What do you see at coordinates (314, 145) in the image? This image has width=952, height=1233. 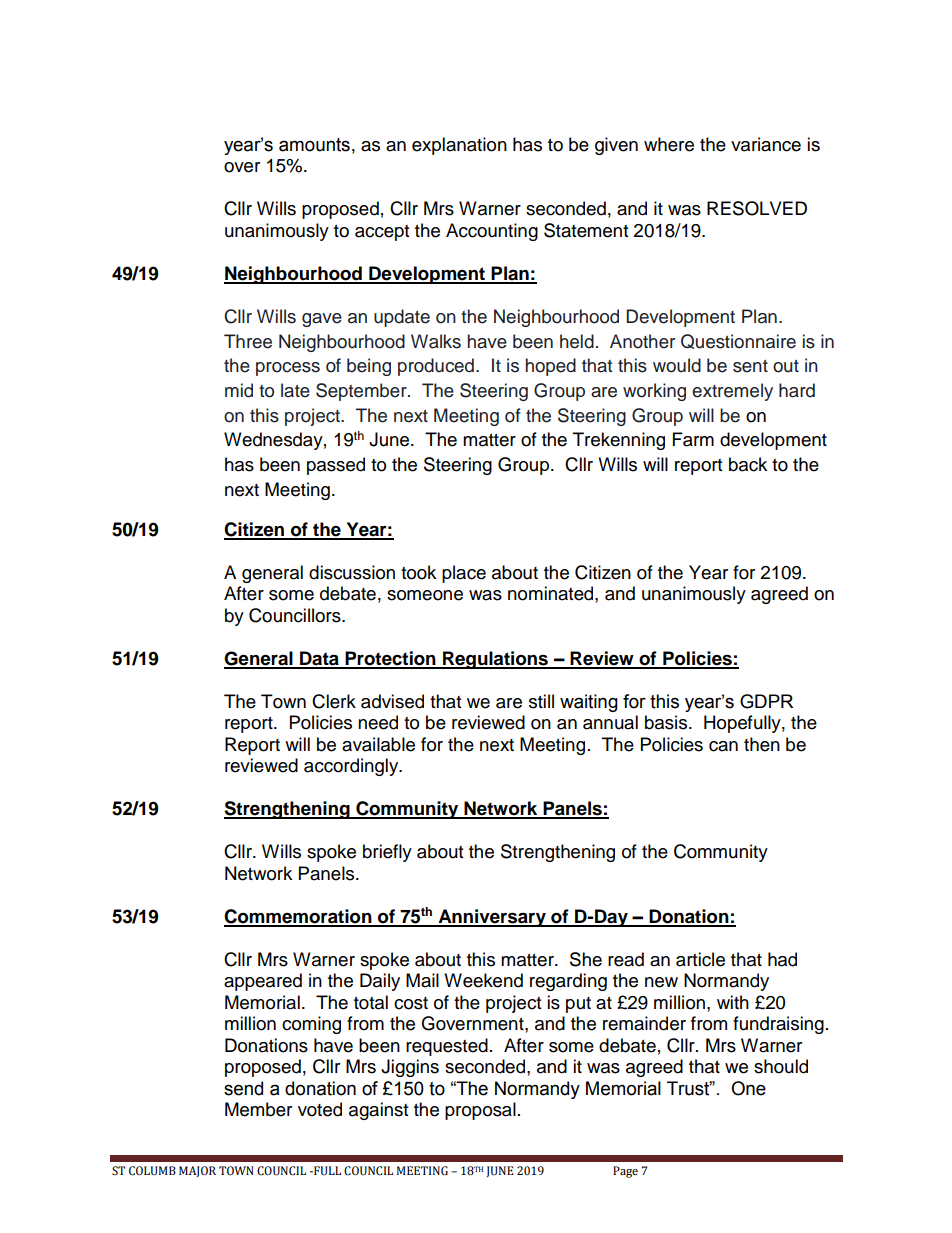 I see `amounts` at bounding box center [314, 145].
